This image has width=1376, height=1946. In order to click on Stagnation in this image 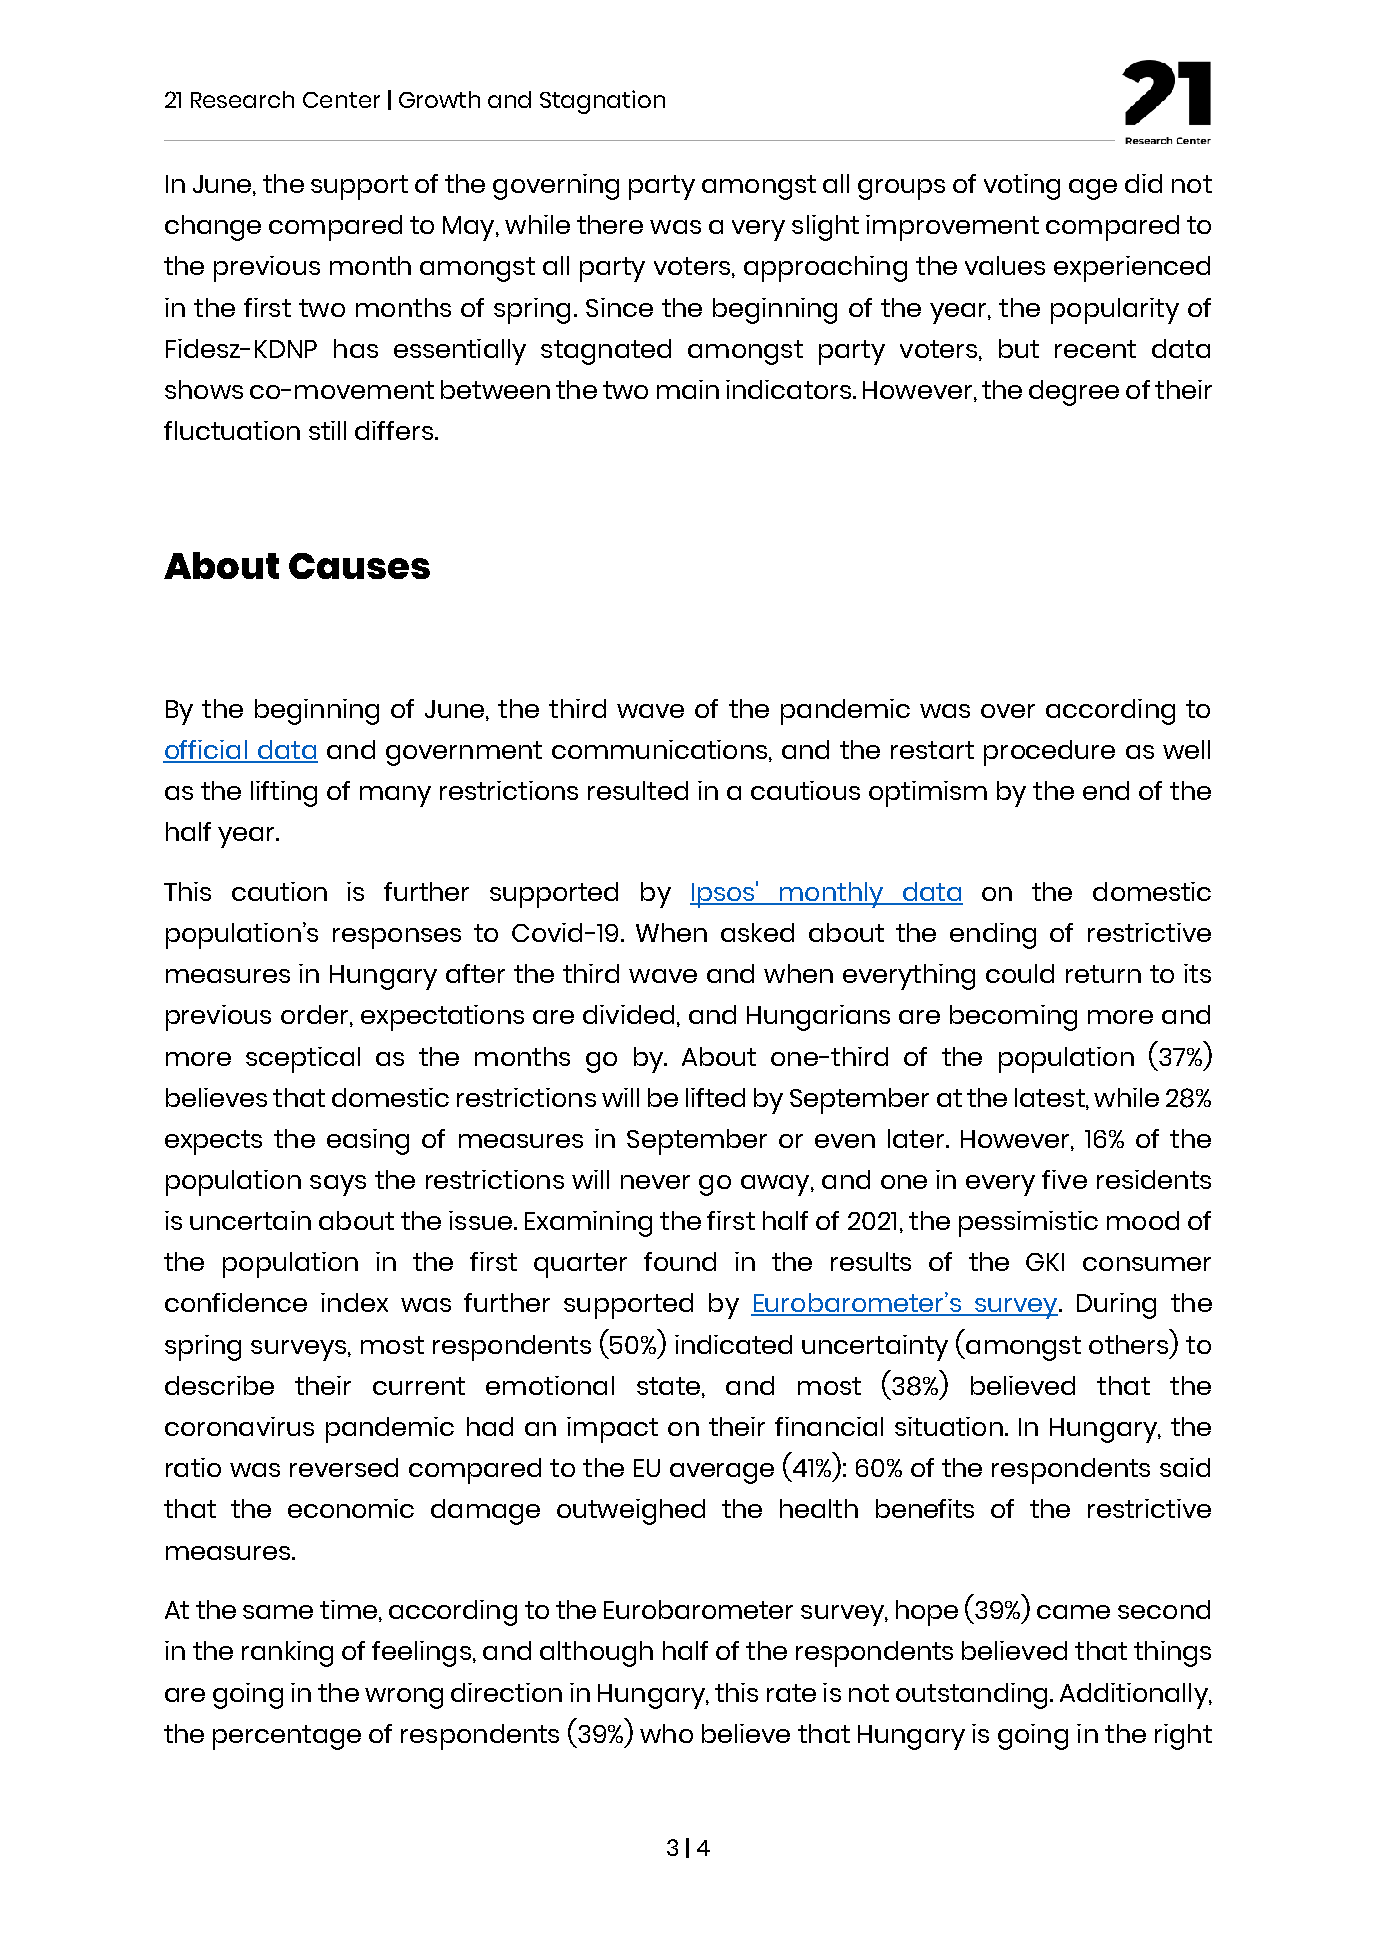, I will do `click(602, 102)`.
